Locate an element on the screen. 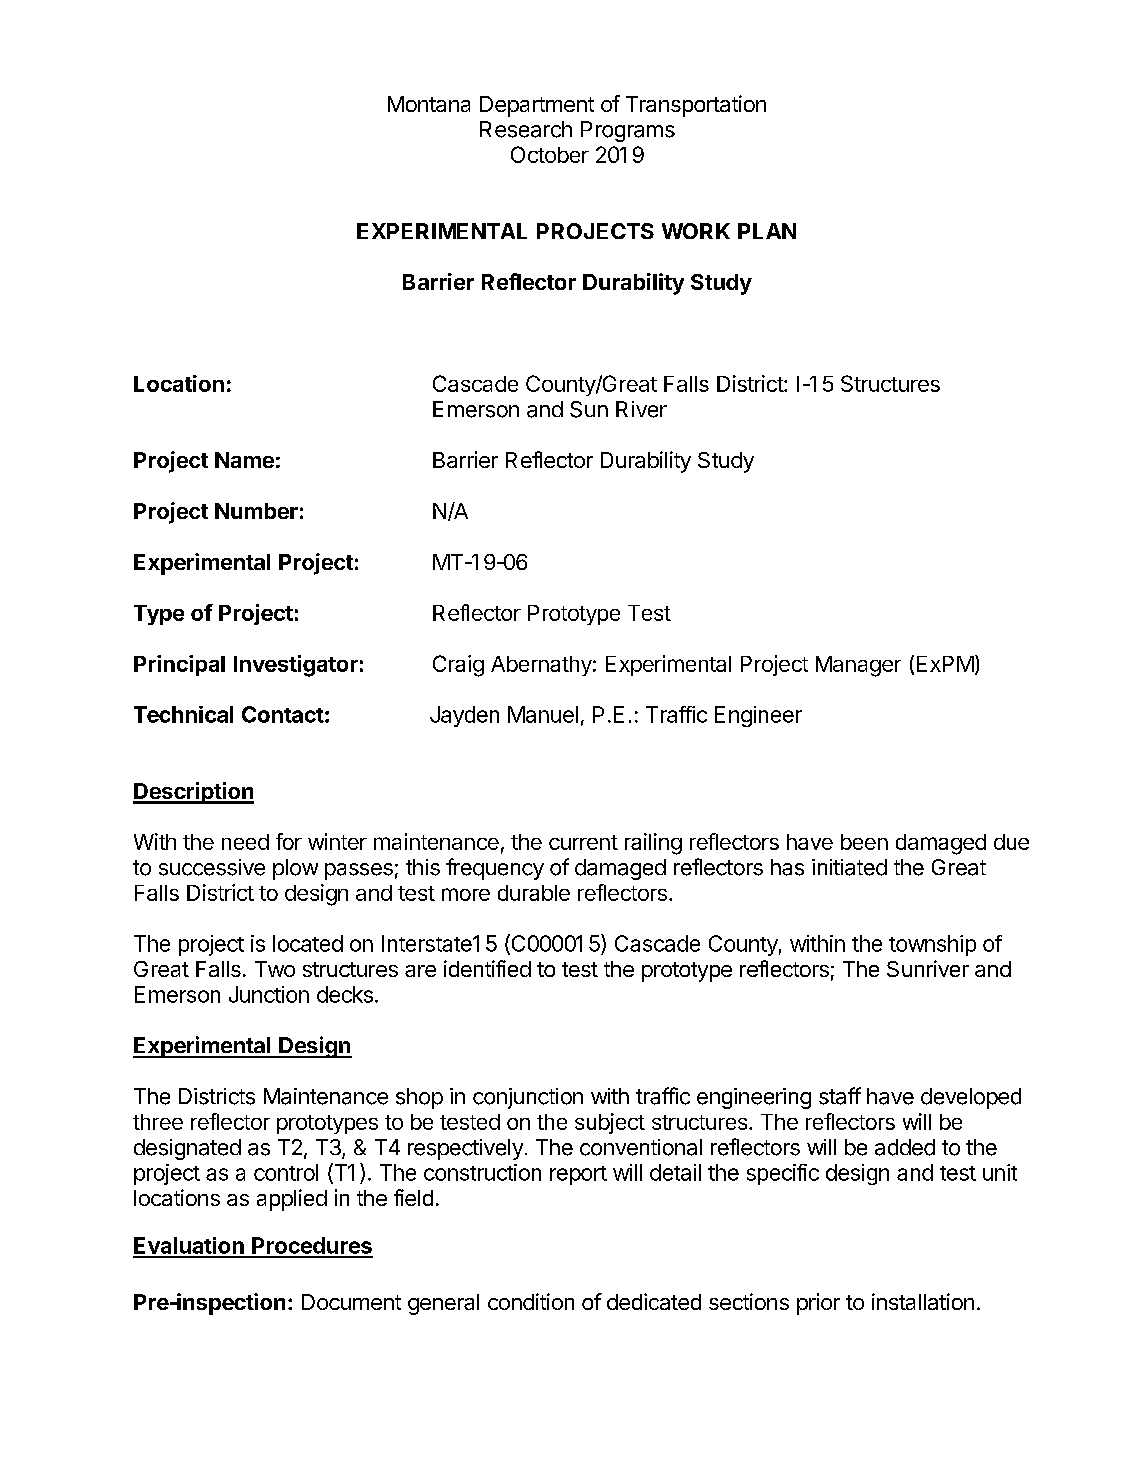 The width and height of the screenshot is (1128, 1460). October is located at coordinates (550, 154).
